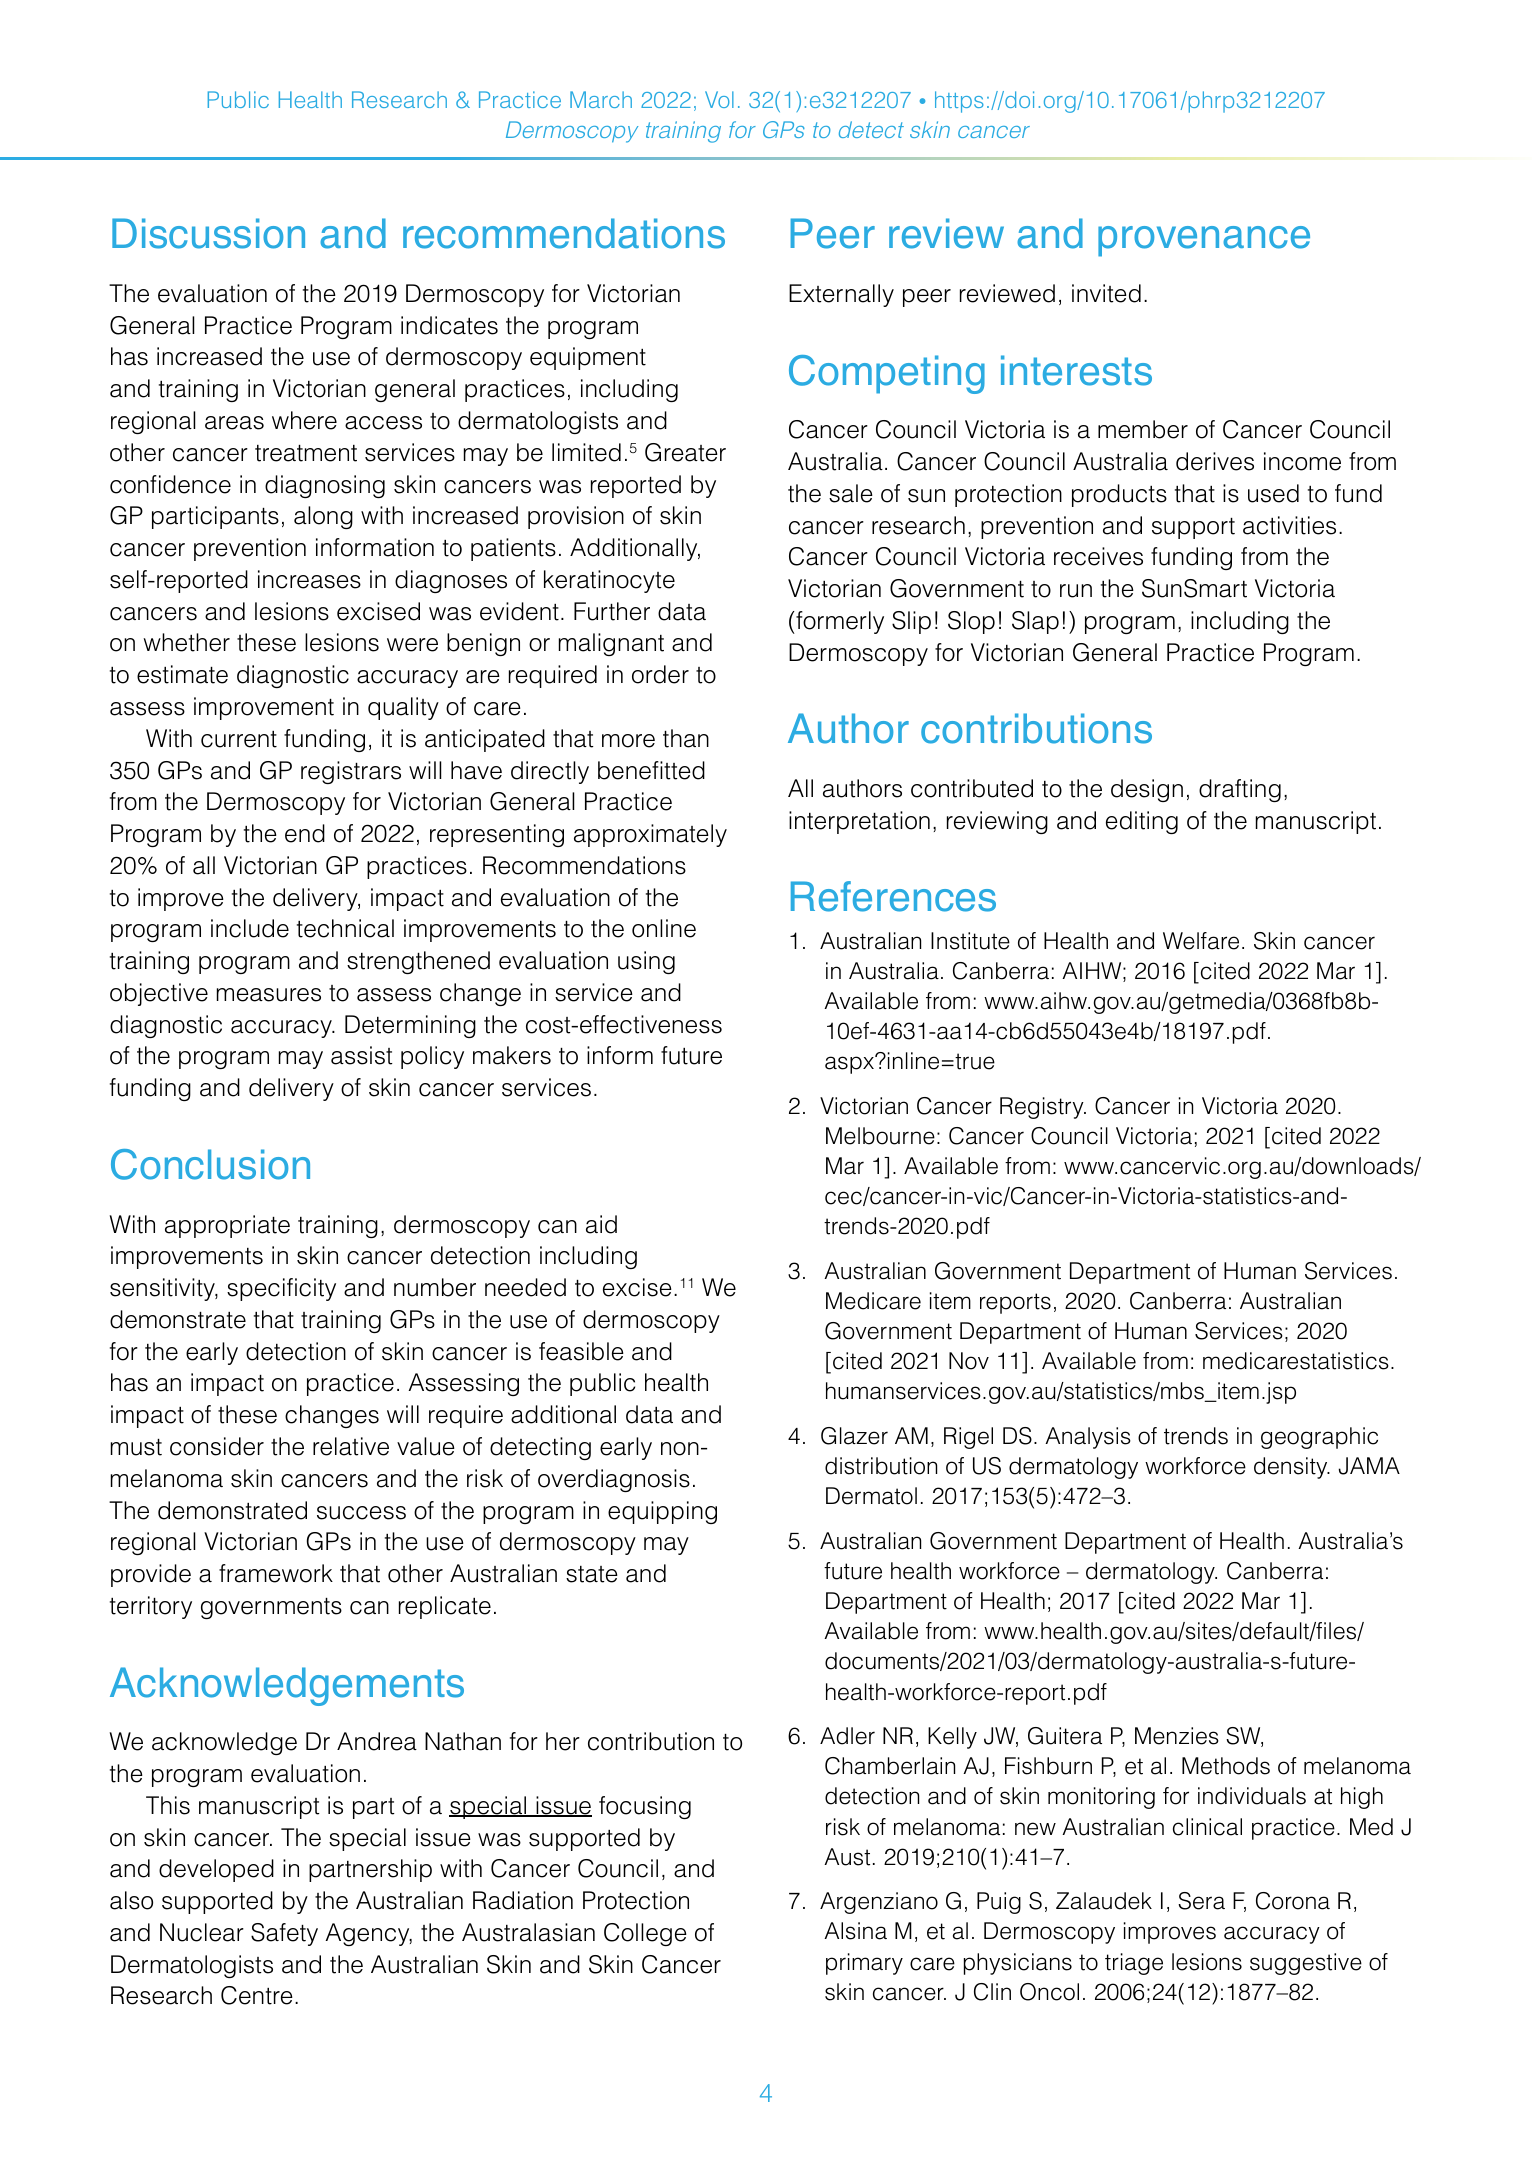  What do you see at coordinates (1204, 241) in the document?
I see `provenance` at bounding box center [1204, 241].
